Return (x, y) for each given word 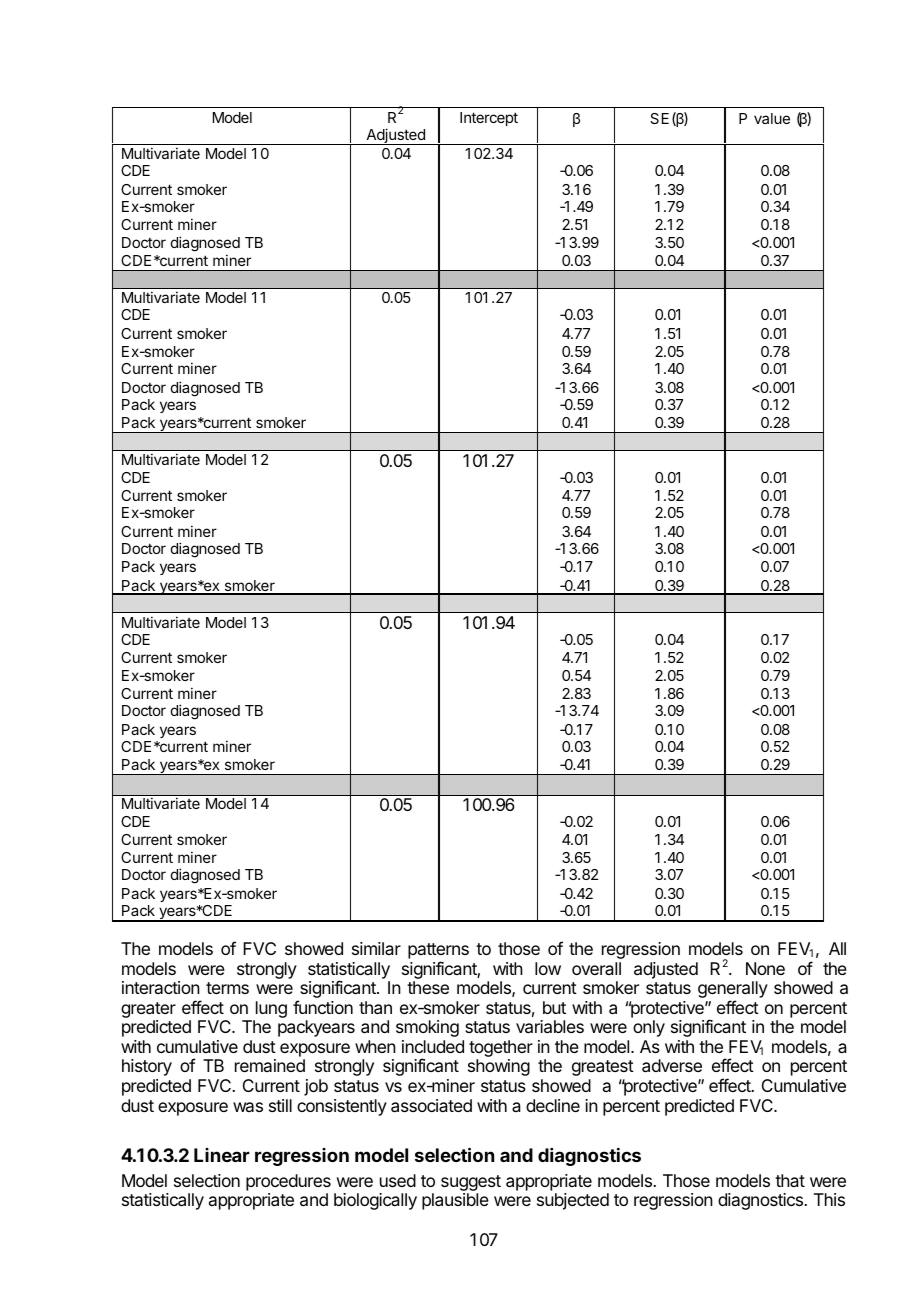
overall (596, 968)
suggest (471, 1183)
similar (376, 948)
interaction (161, 987)
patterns (438, 951)
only (649, 1028)
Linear (222, 1155)
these (428, 987)
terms (227, 988)
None (765, 968)
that (790, 1180)
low (548, 968)
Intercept (489, 119)
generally (733, 991)
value (772, 118)
